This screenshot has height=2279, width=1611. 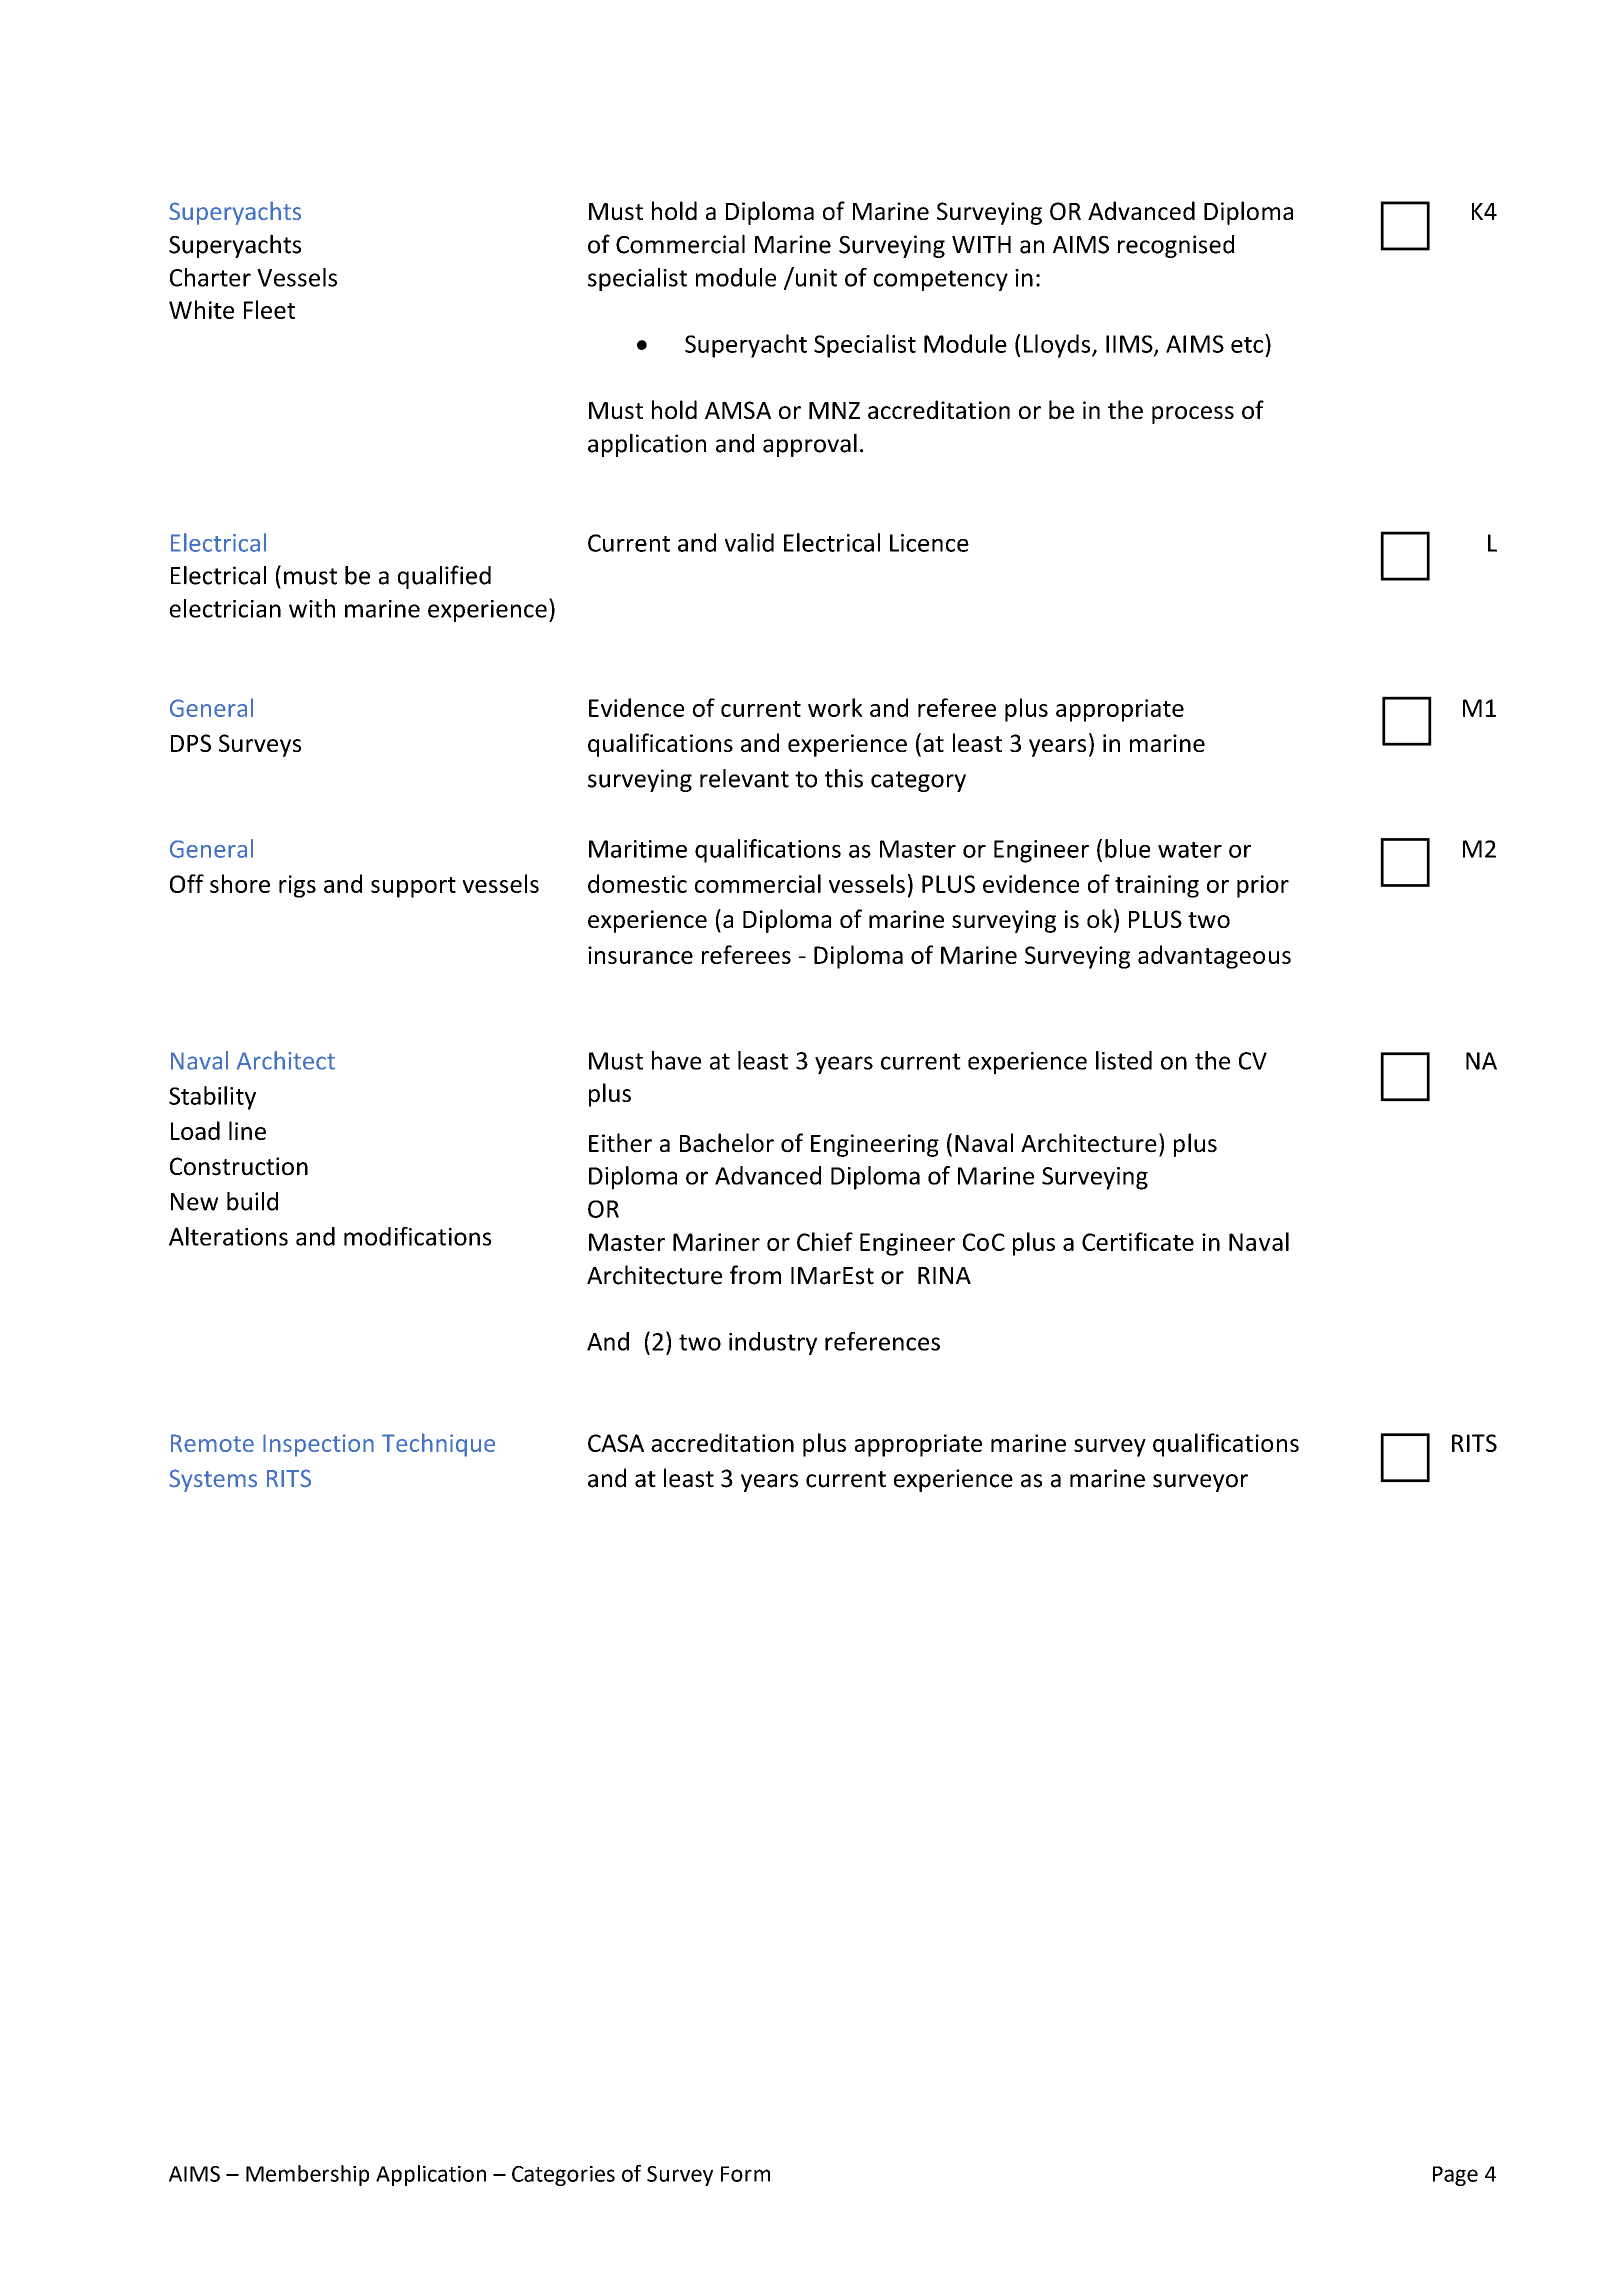 What do you see at coordinates (1138, 1241) in the screenshot?
I see `Certificate` at bounding box center [1138, 1241].
